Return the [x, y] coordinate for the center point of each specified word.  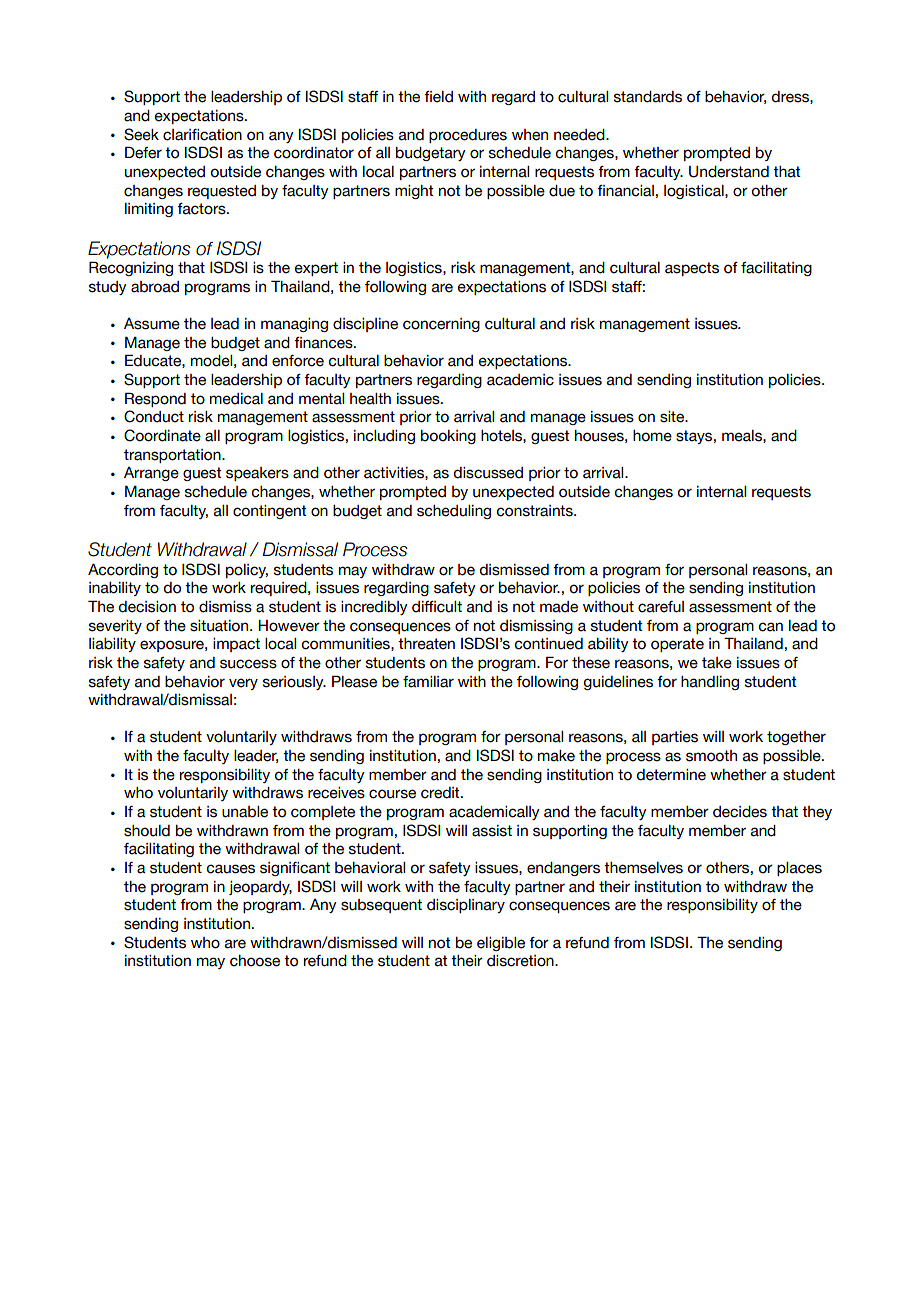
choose [255, 961]
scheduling [454, 512]
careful [661, 607]
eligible [501, 944]
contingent [270, 512]
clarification [202, 135]
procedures [468, 136]
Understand [729, 172]
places [799, 869]
